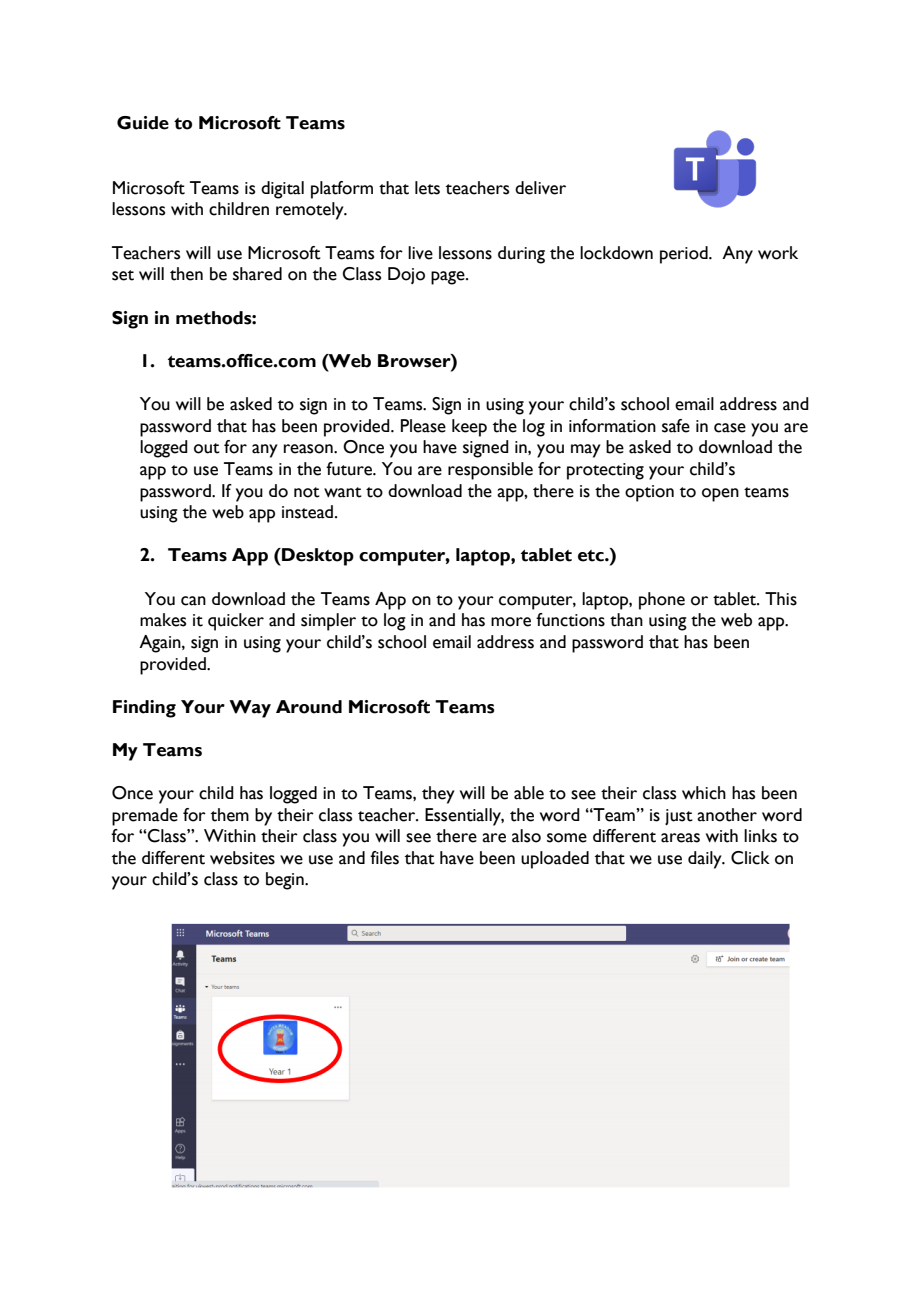 This page has width=924, height=1308. I want to click on out, so click(207, 448).
